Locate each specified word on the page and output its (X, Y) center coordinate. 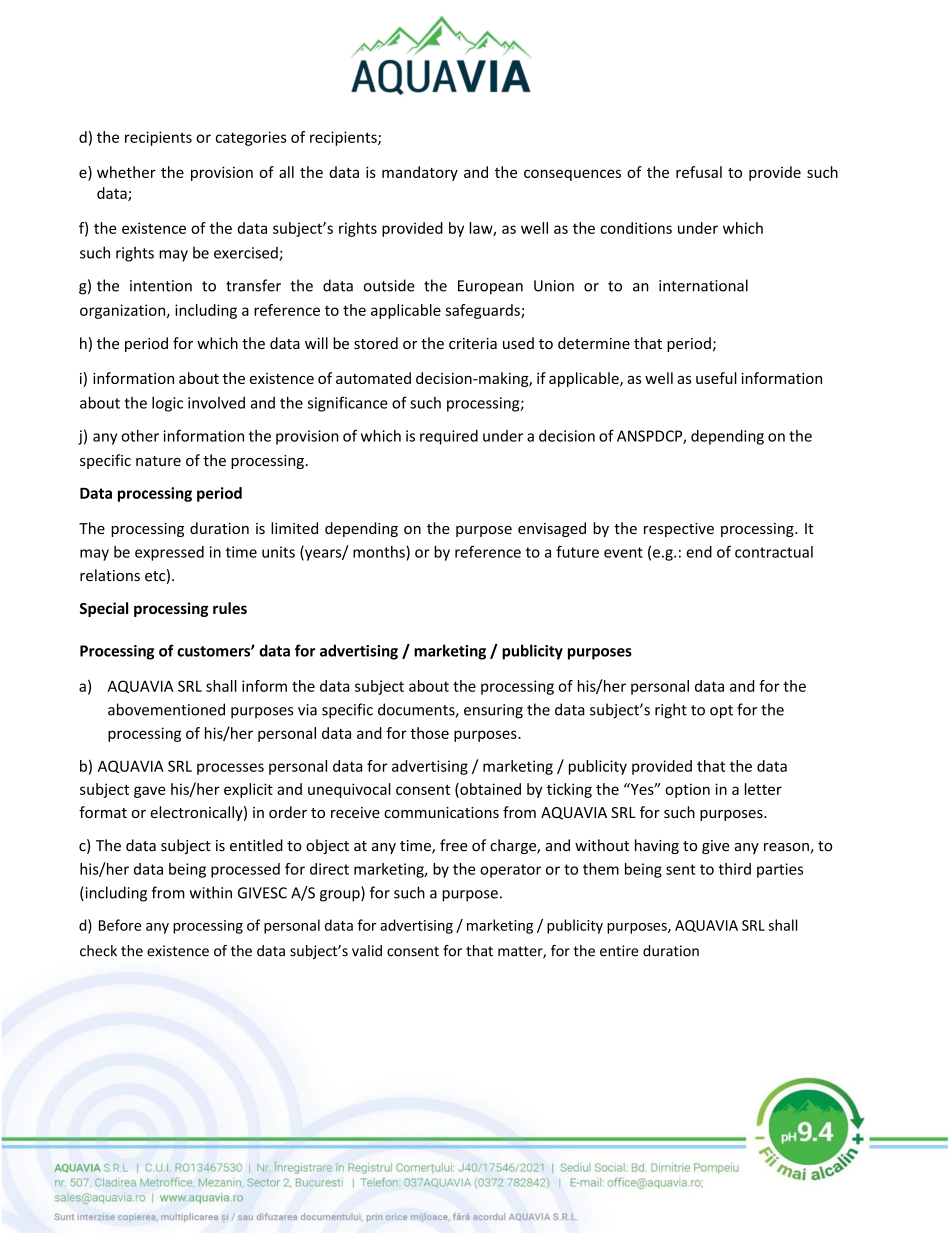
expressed (169, 553)
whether (126, 172)
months (380, 552)
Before (120, 925)
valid (367, 951)
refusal (699, 172)
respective (679, 530)
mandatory (420, 173)
